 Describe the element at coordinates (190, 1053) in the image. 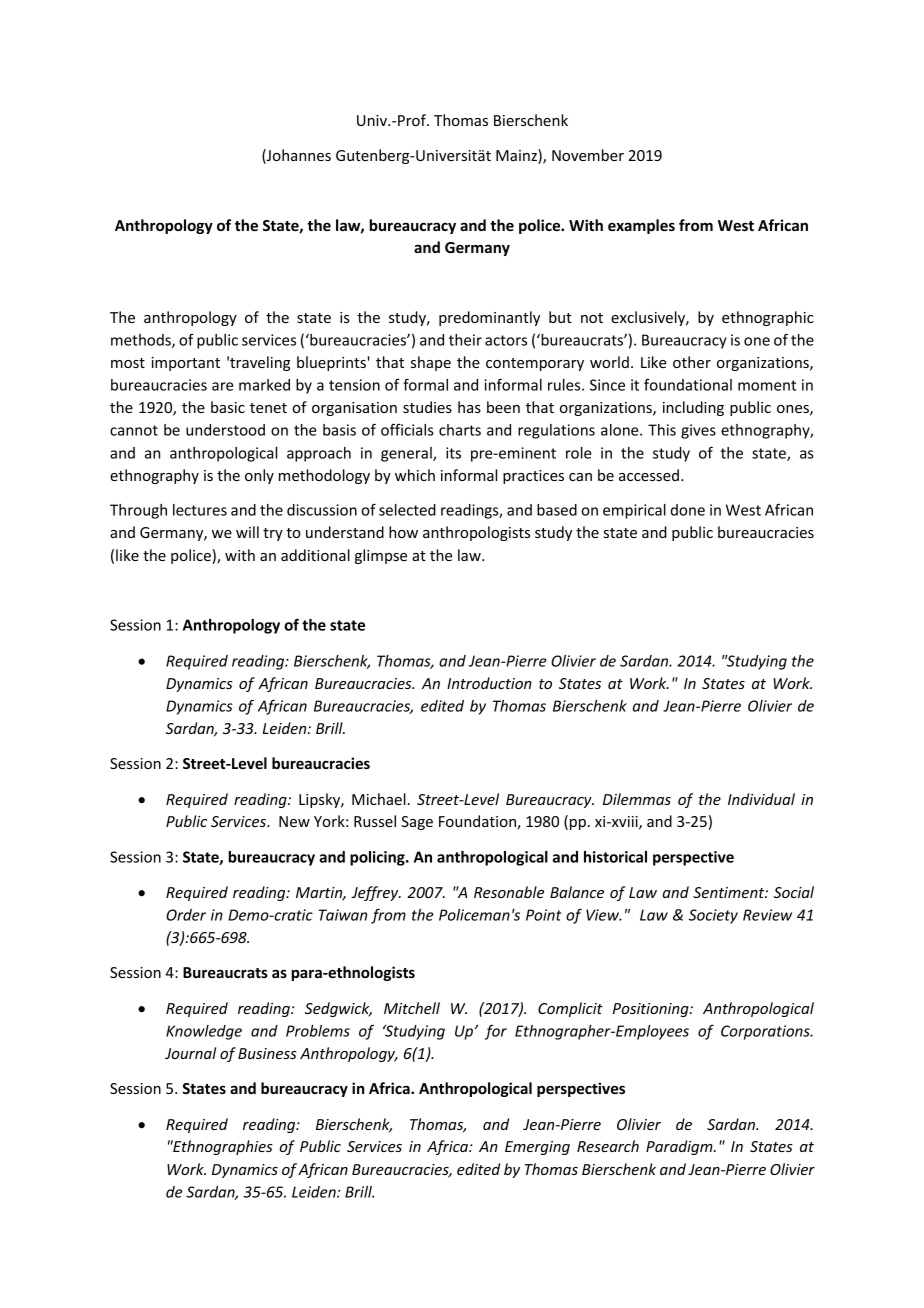

I see `Journal` at that location.
